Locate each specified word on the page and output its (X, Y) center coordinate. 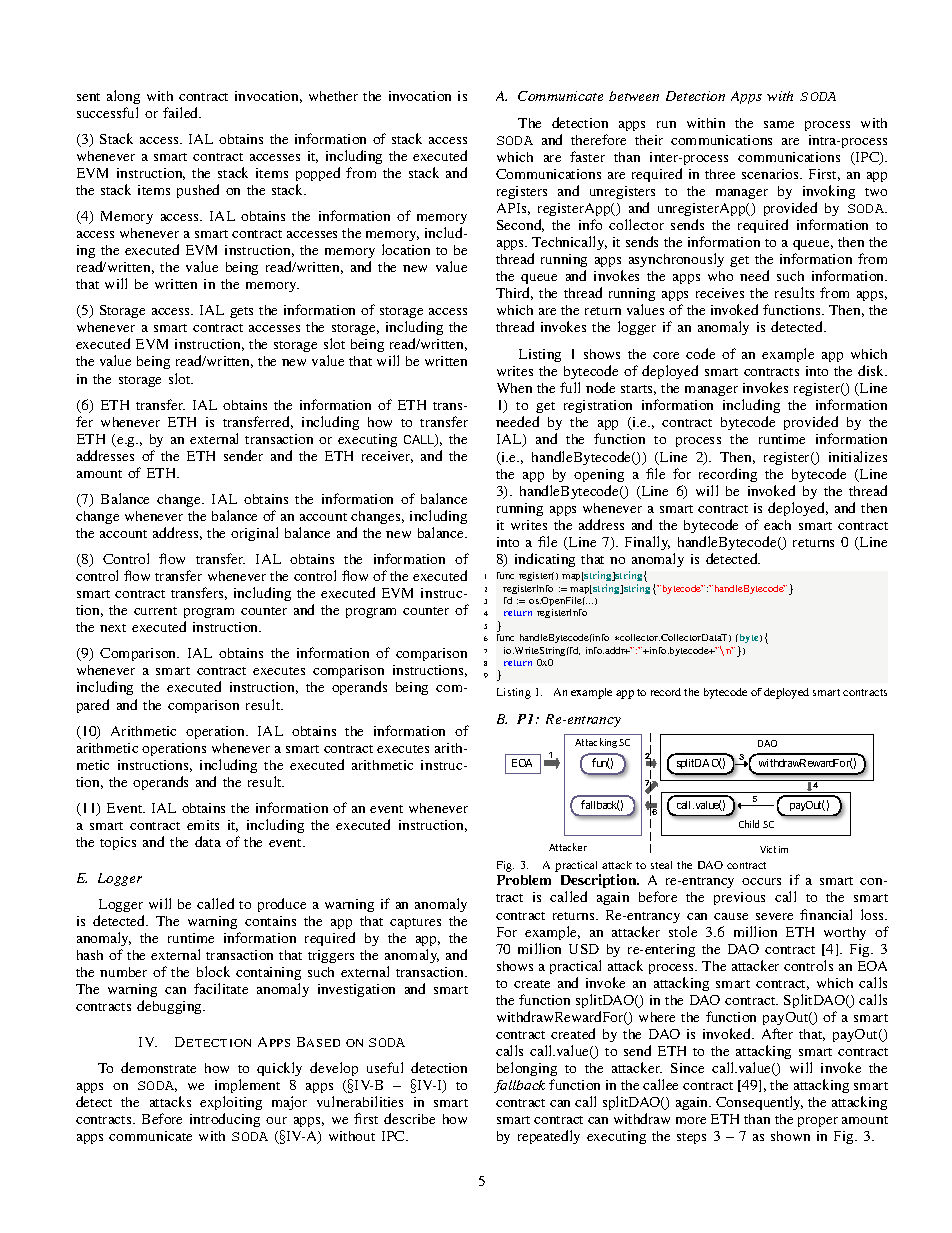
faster (587, 156)
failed (182, 112)
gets (241, 312)
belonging (527, 1069)
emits (203, 825)
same (779, 124)
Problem (524, 880)
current (155, 611)
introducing (225, 1120)
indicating (545, 560)
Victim (774, 849)
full (570, 387)
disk (872, 370)
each (777, 525)
